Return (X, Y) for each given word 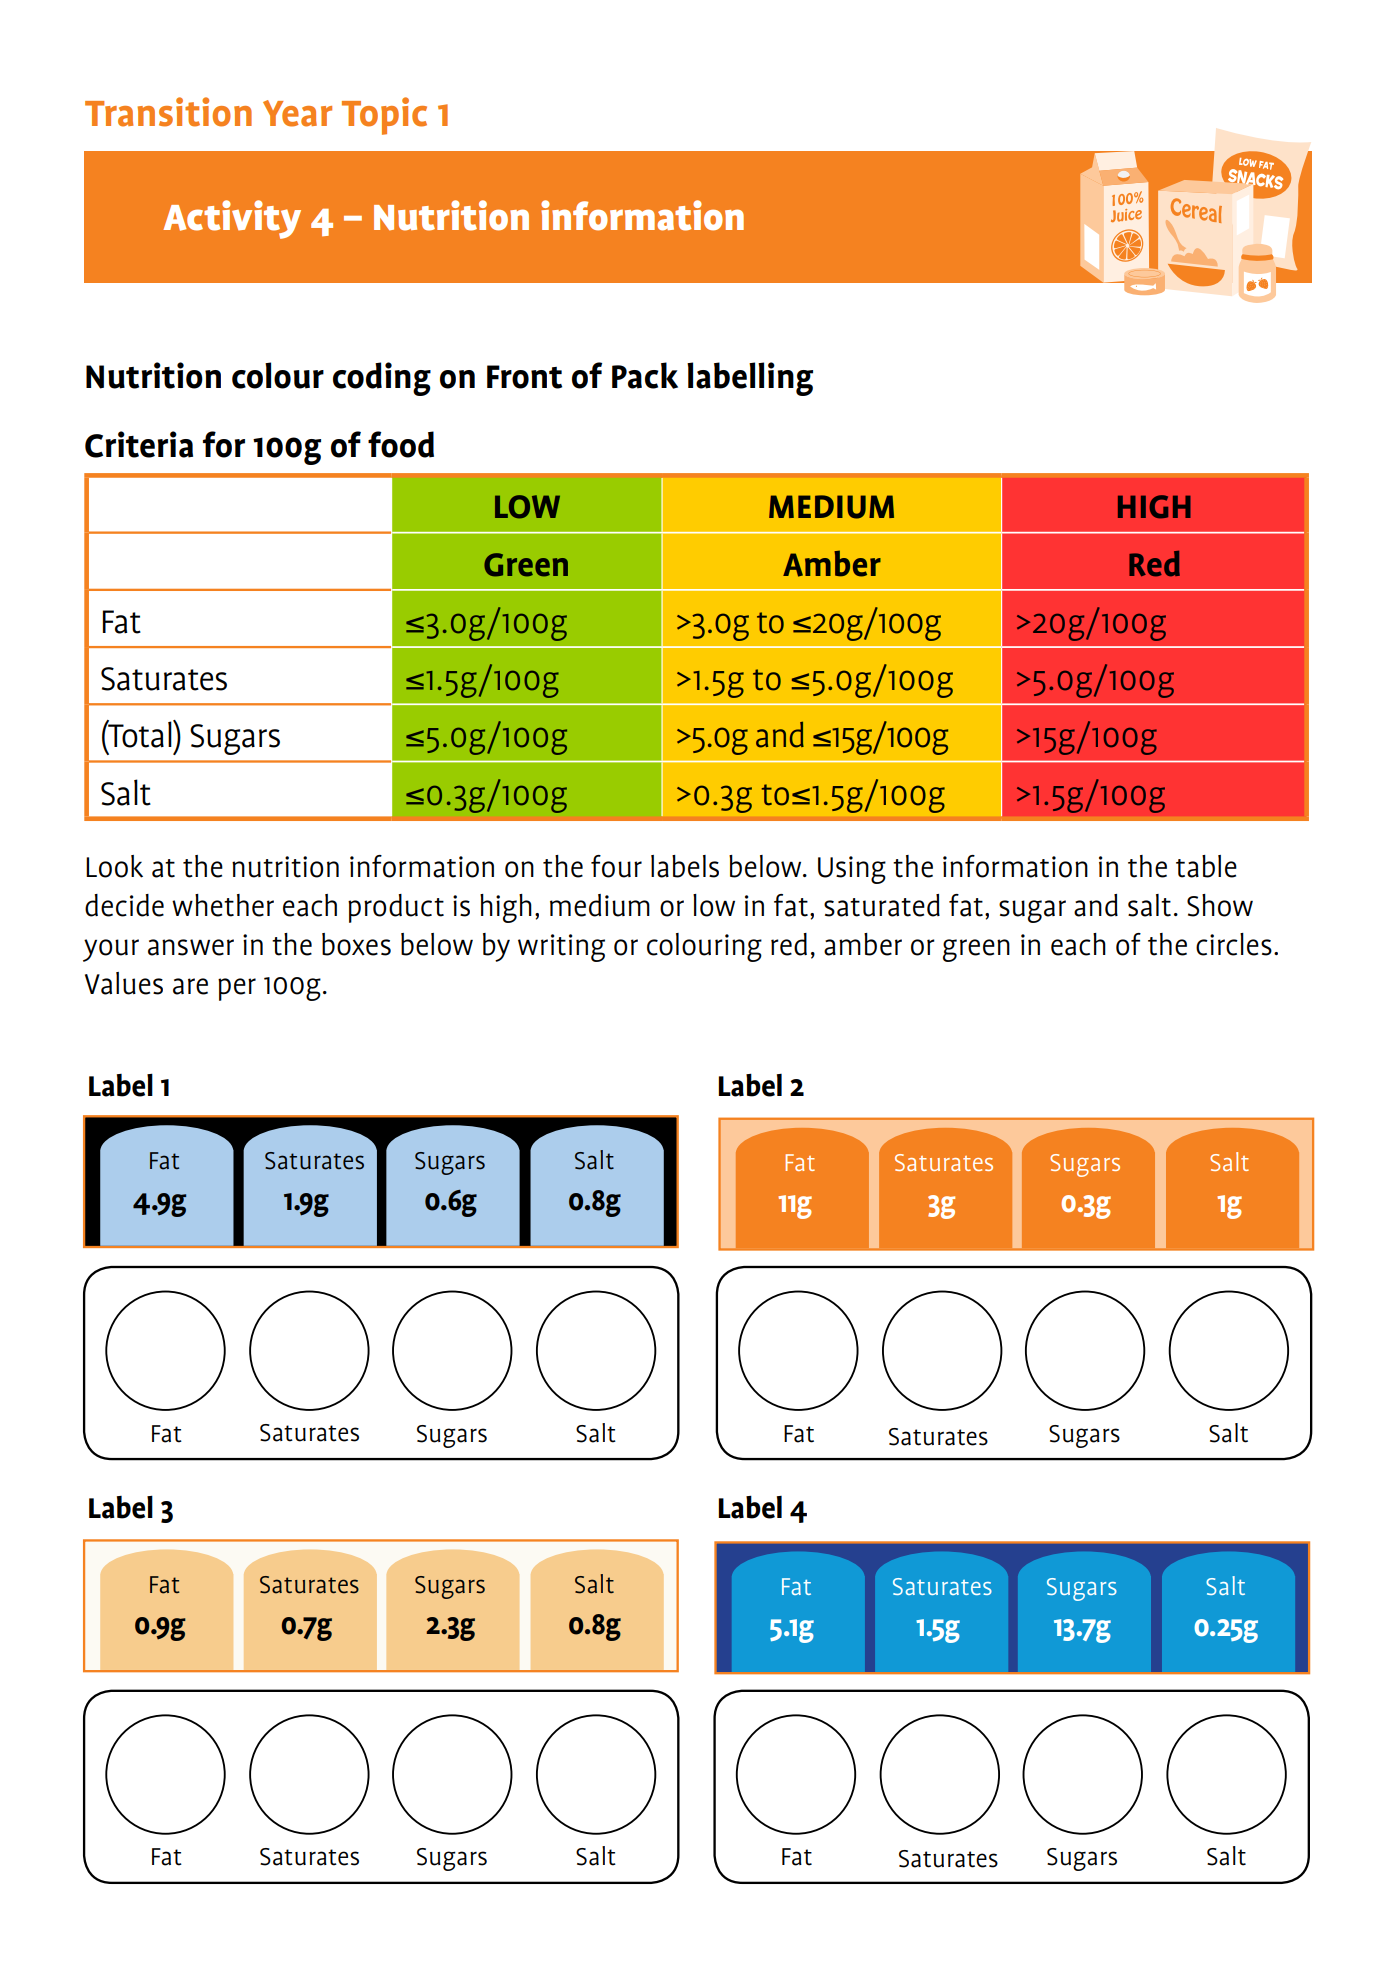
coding (382, 379)
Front (524, 377)
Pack (645, 375)
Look (114, 866)
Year (297, 113)
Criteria (139, 444)
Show (1220, 905)
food (401, 444)
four (616, 866)
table (1206, 866)
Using (852, 870)
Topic (384, 116)
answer (191, 947)
